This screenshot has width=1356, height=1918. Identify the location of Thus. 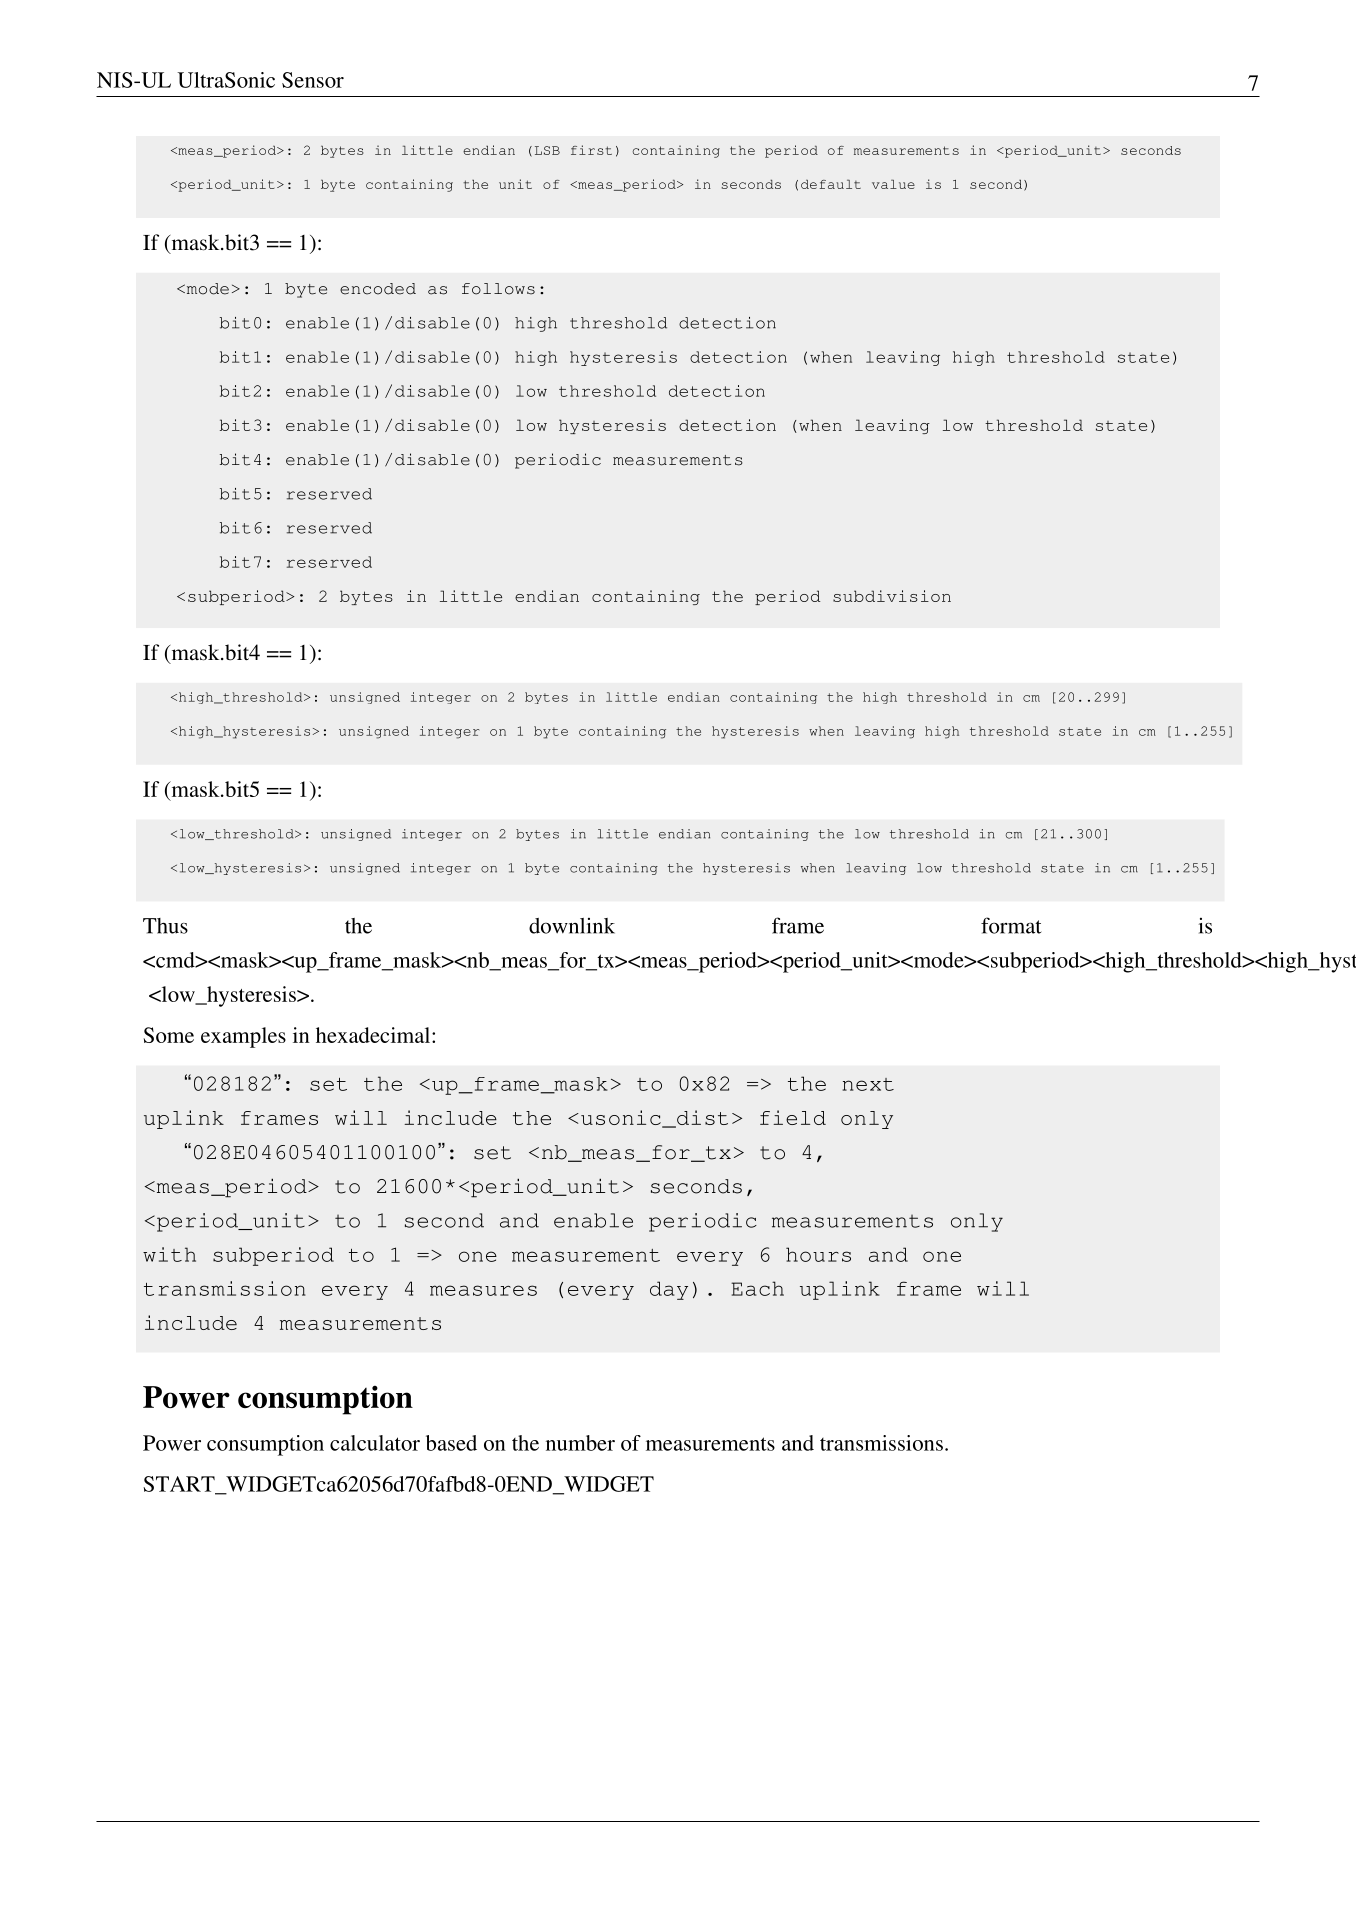
(165, 926).
